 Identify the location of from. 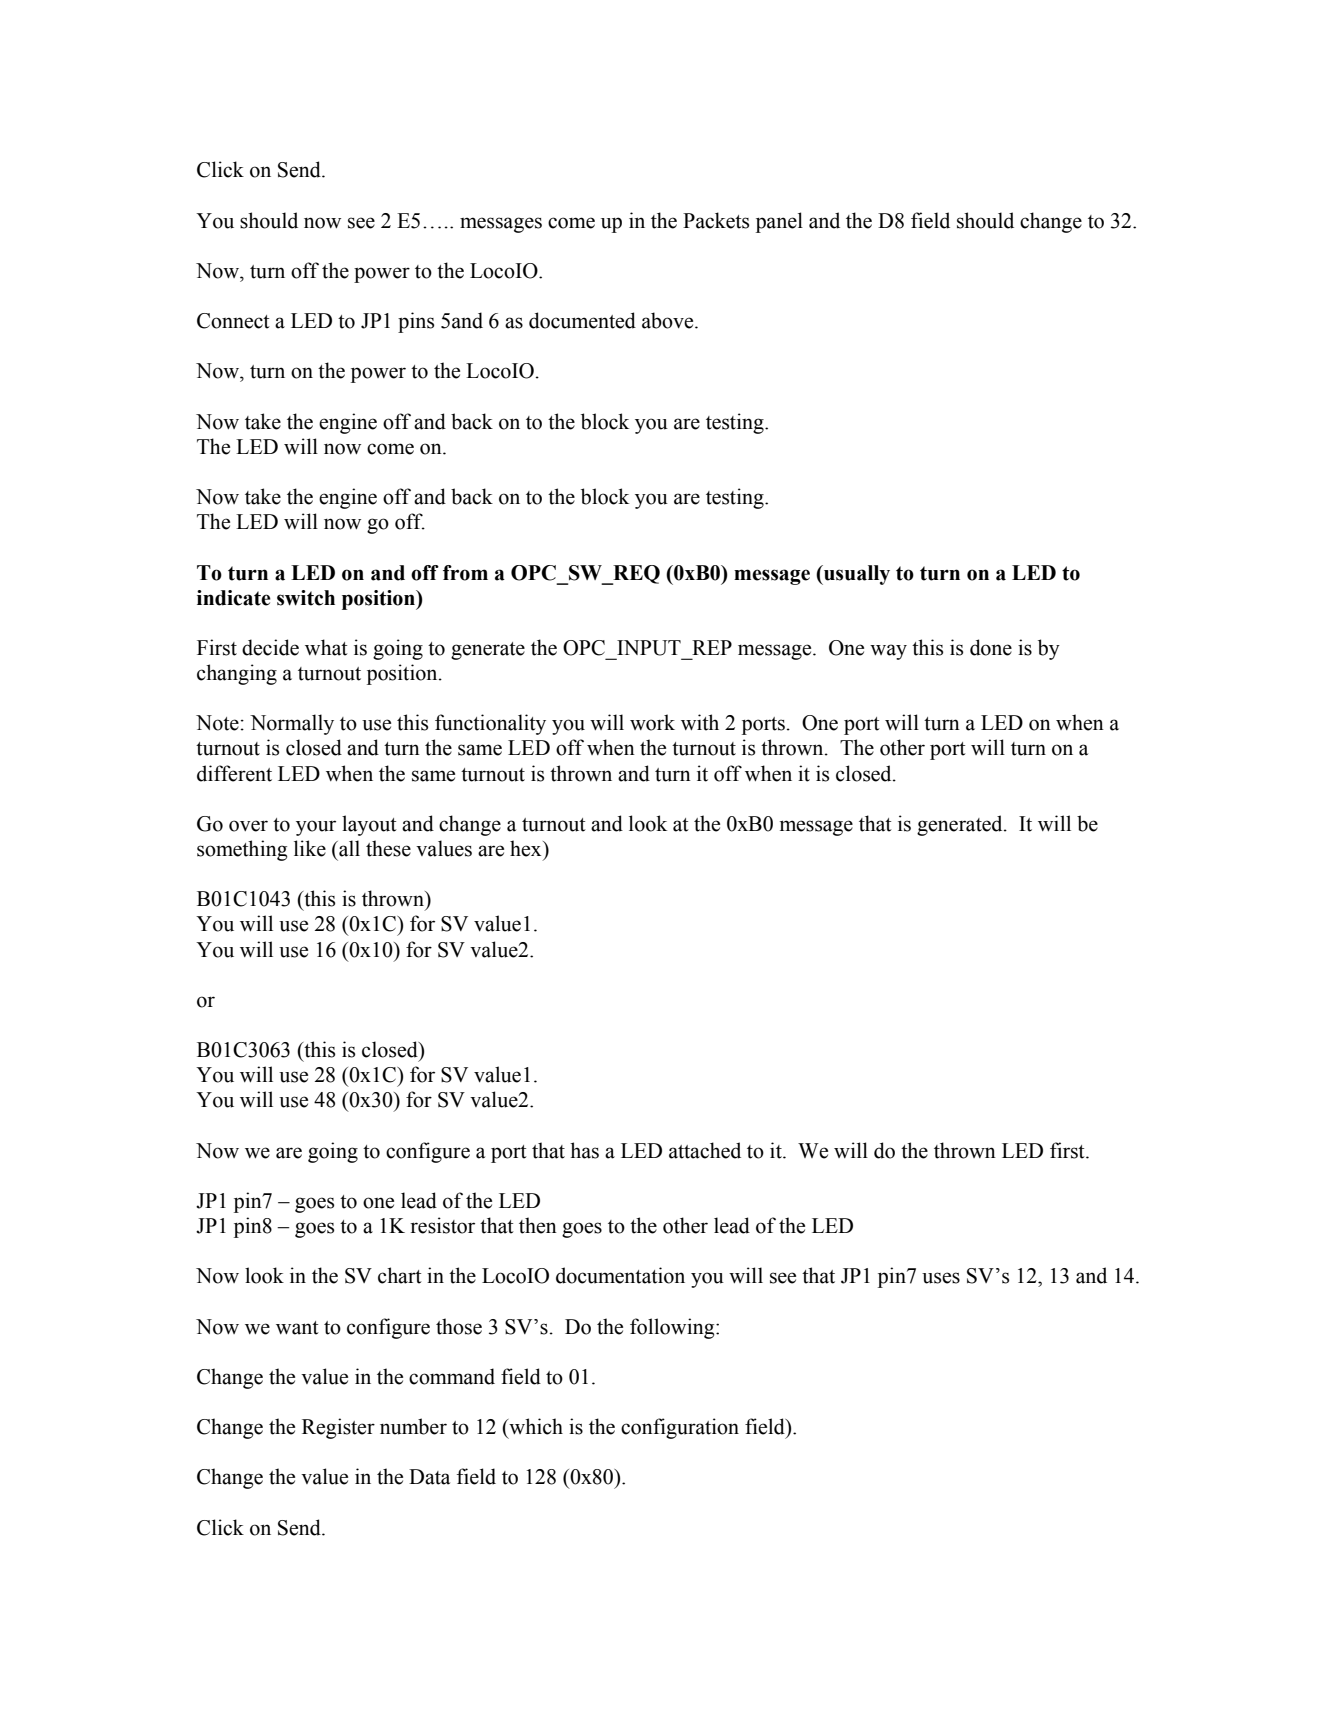
(465, 573).
